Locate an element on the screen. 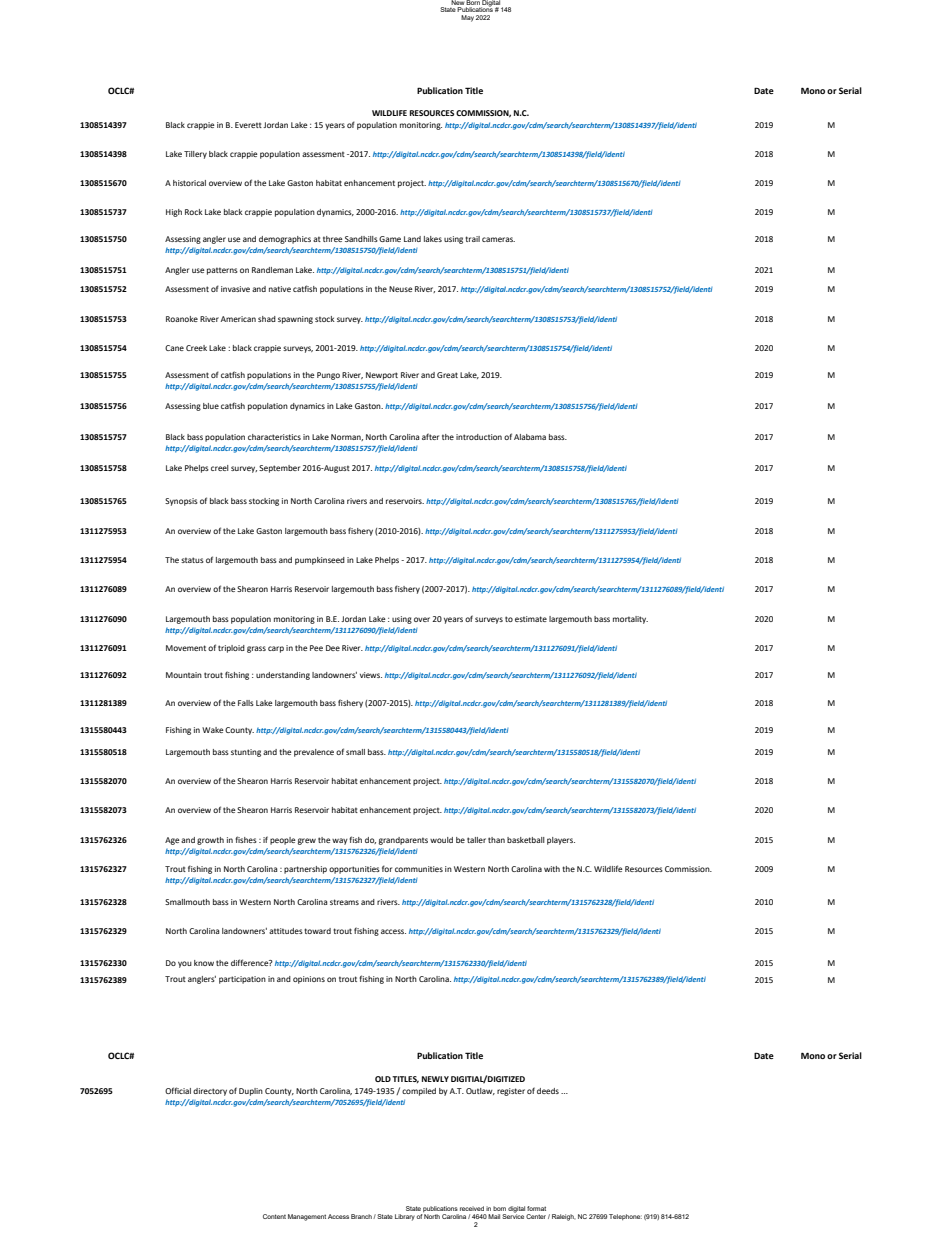 Image resolution: width=952 pixels, height=1233 pixels. May is located at coordinates (467, 18).
